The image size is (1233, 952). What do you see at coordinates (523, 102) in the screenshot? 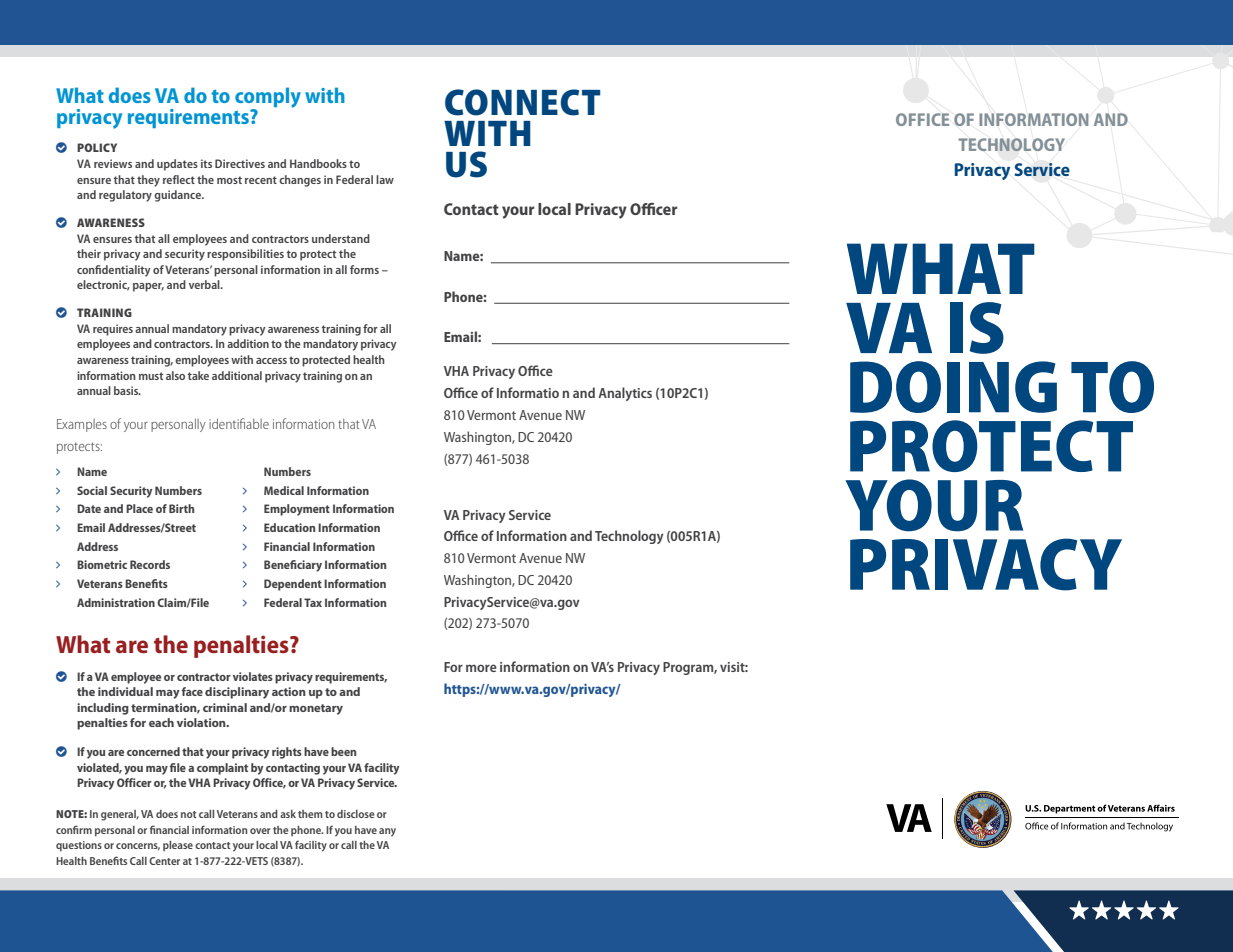
I see `CONNECT` at bounding box center [523, 102].
